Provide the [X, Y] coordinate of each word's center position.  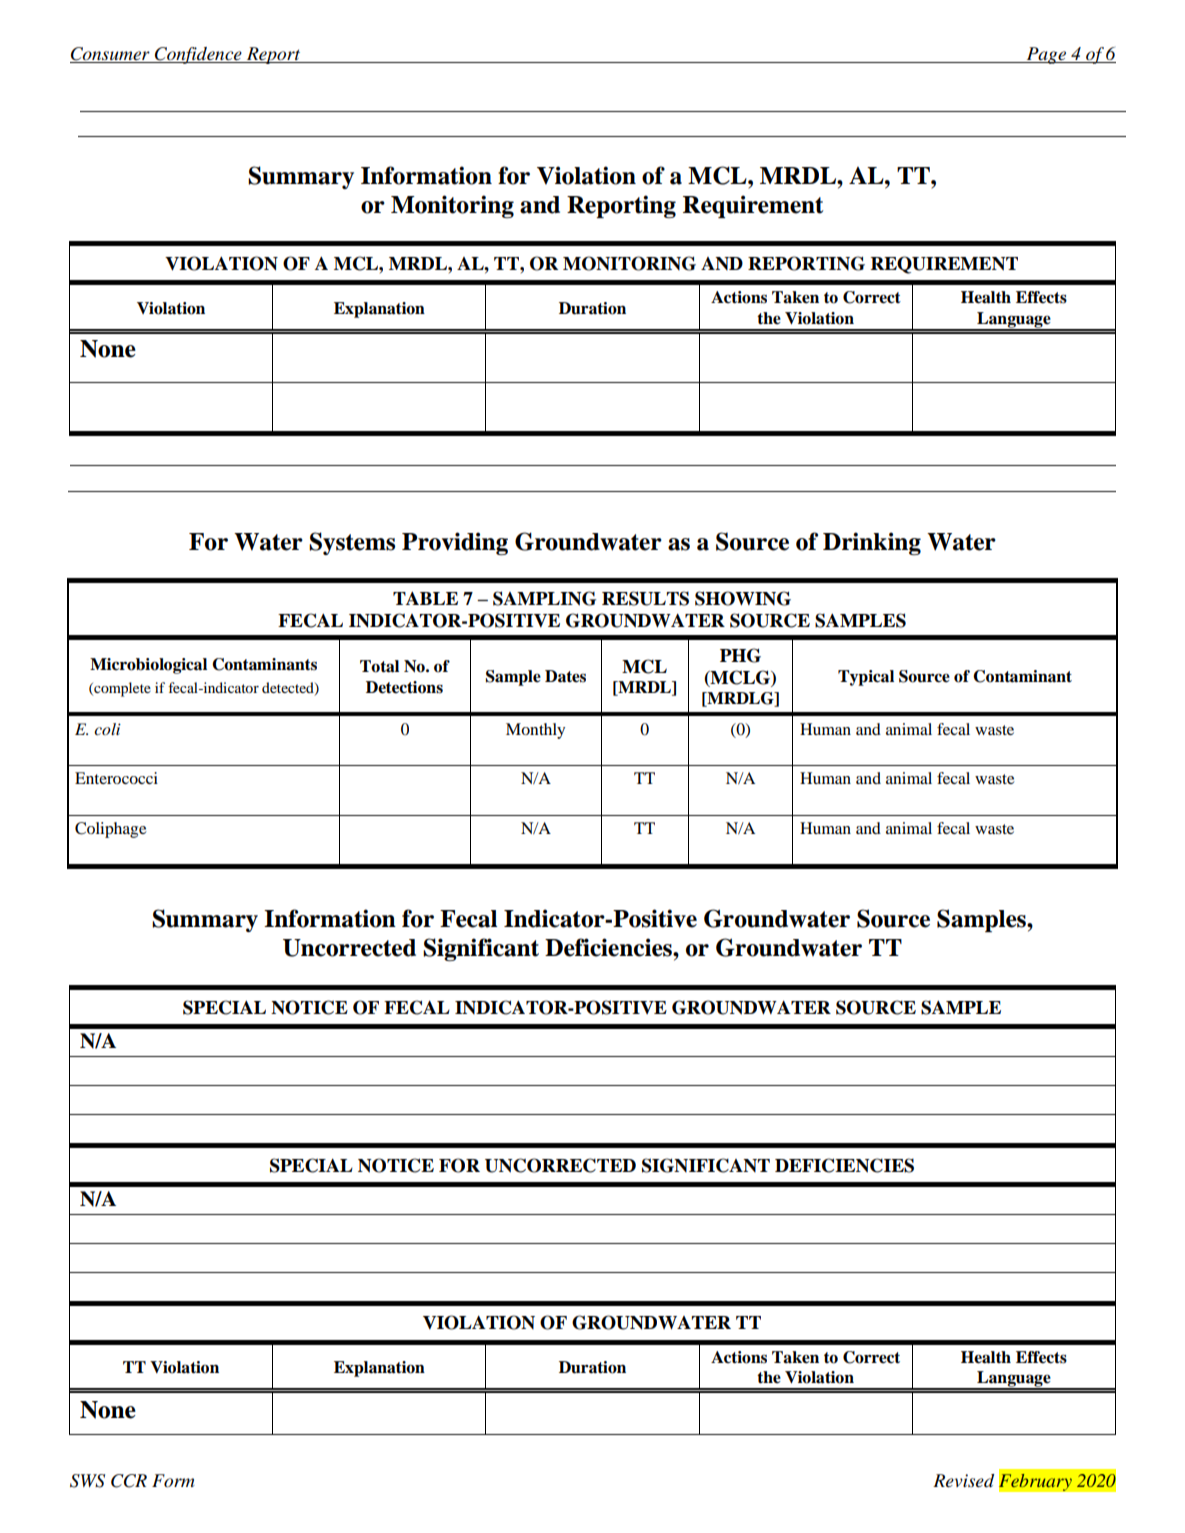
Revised [963, 1481]
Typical [866, 678]
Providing [455, 543]
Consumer [111, 55]
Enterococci [116, 778]
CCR [129, 1481]
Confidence [198, 55]
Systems [352, 543]
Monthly [535, 731]
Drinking [872, 543]
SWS [87, 1481]
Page [1046, 55]
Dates [565, 676]
